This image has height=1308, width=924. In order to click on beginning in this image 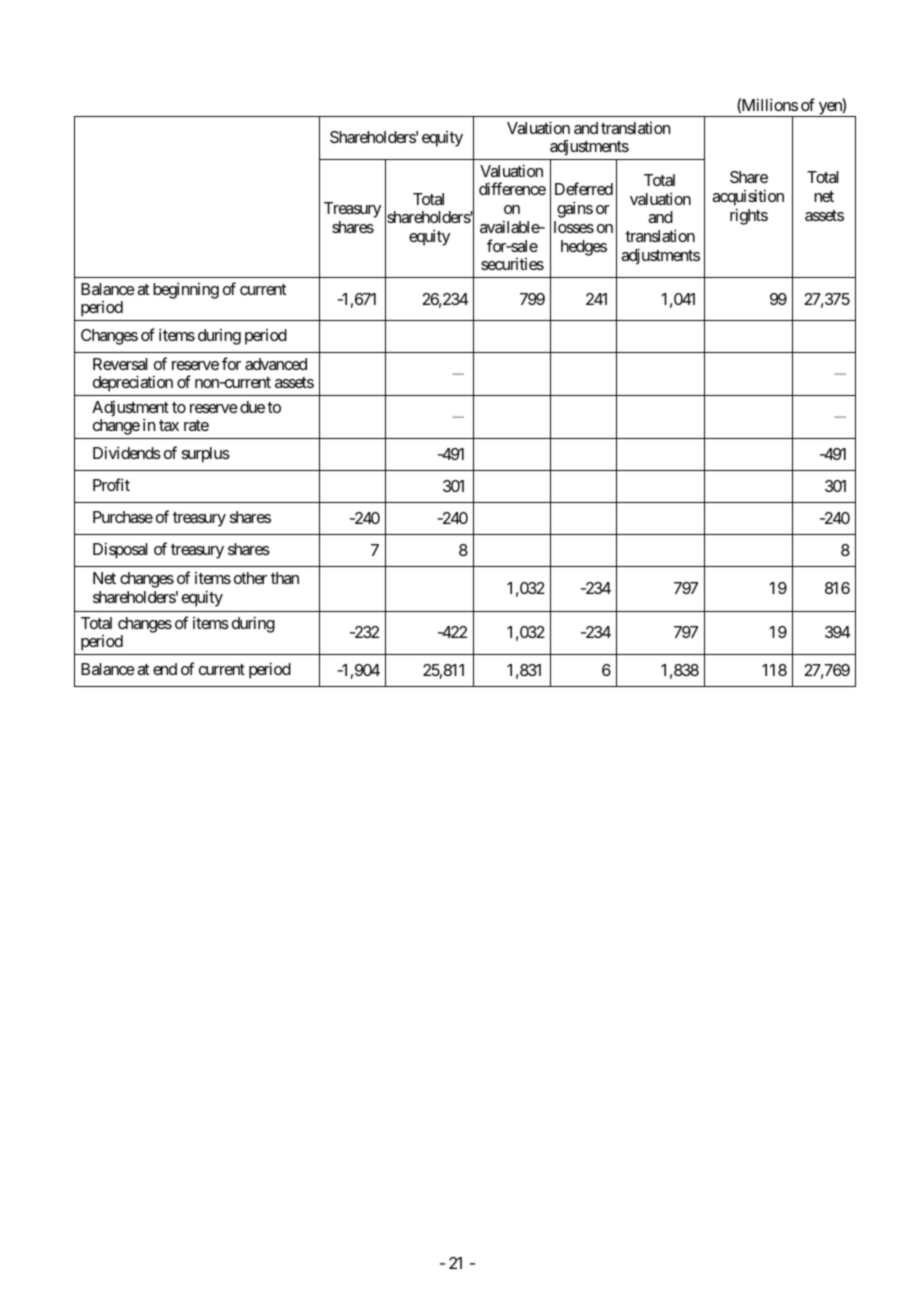, I will do `click(186, 290)`.
